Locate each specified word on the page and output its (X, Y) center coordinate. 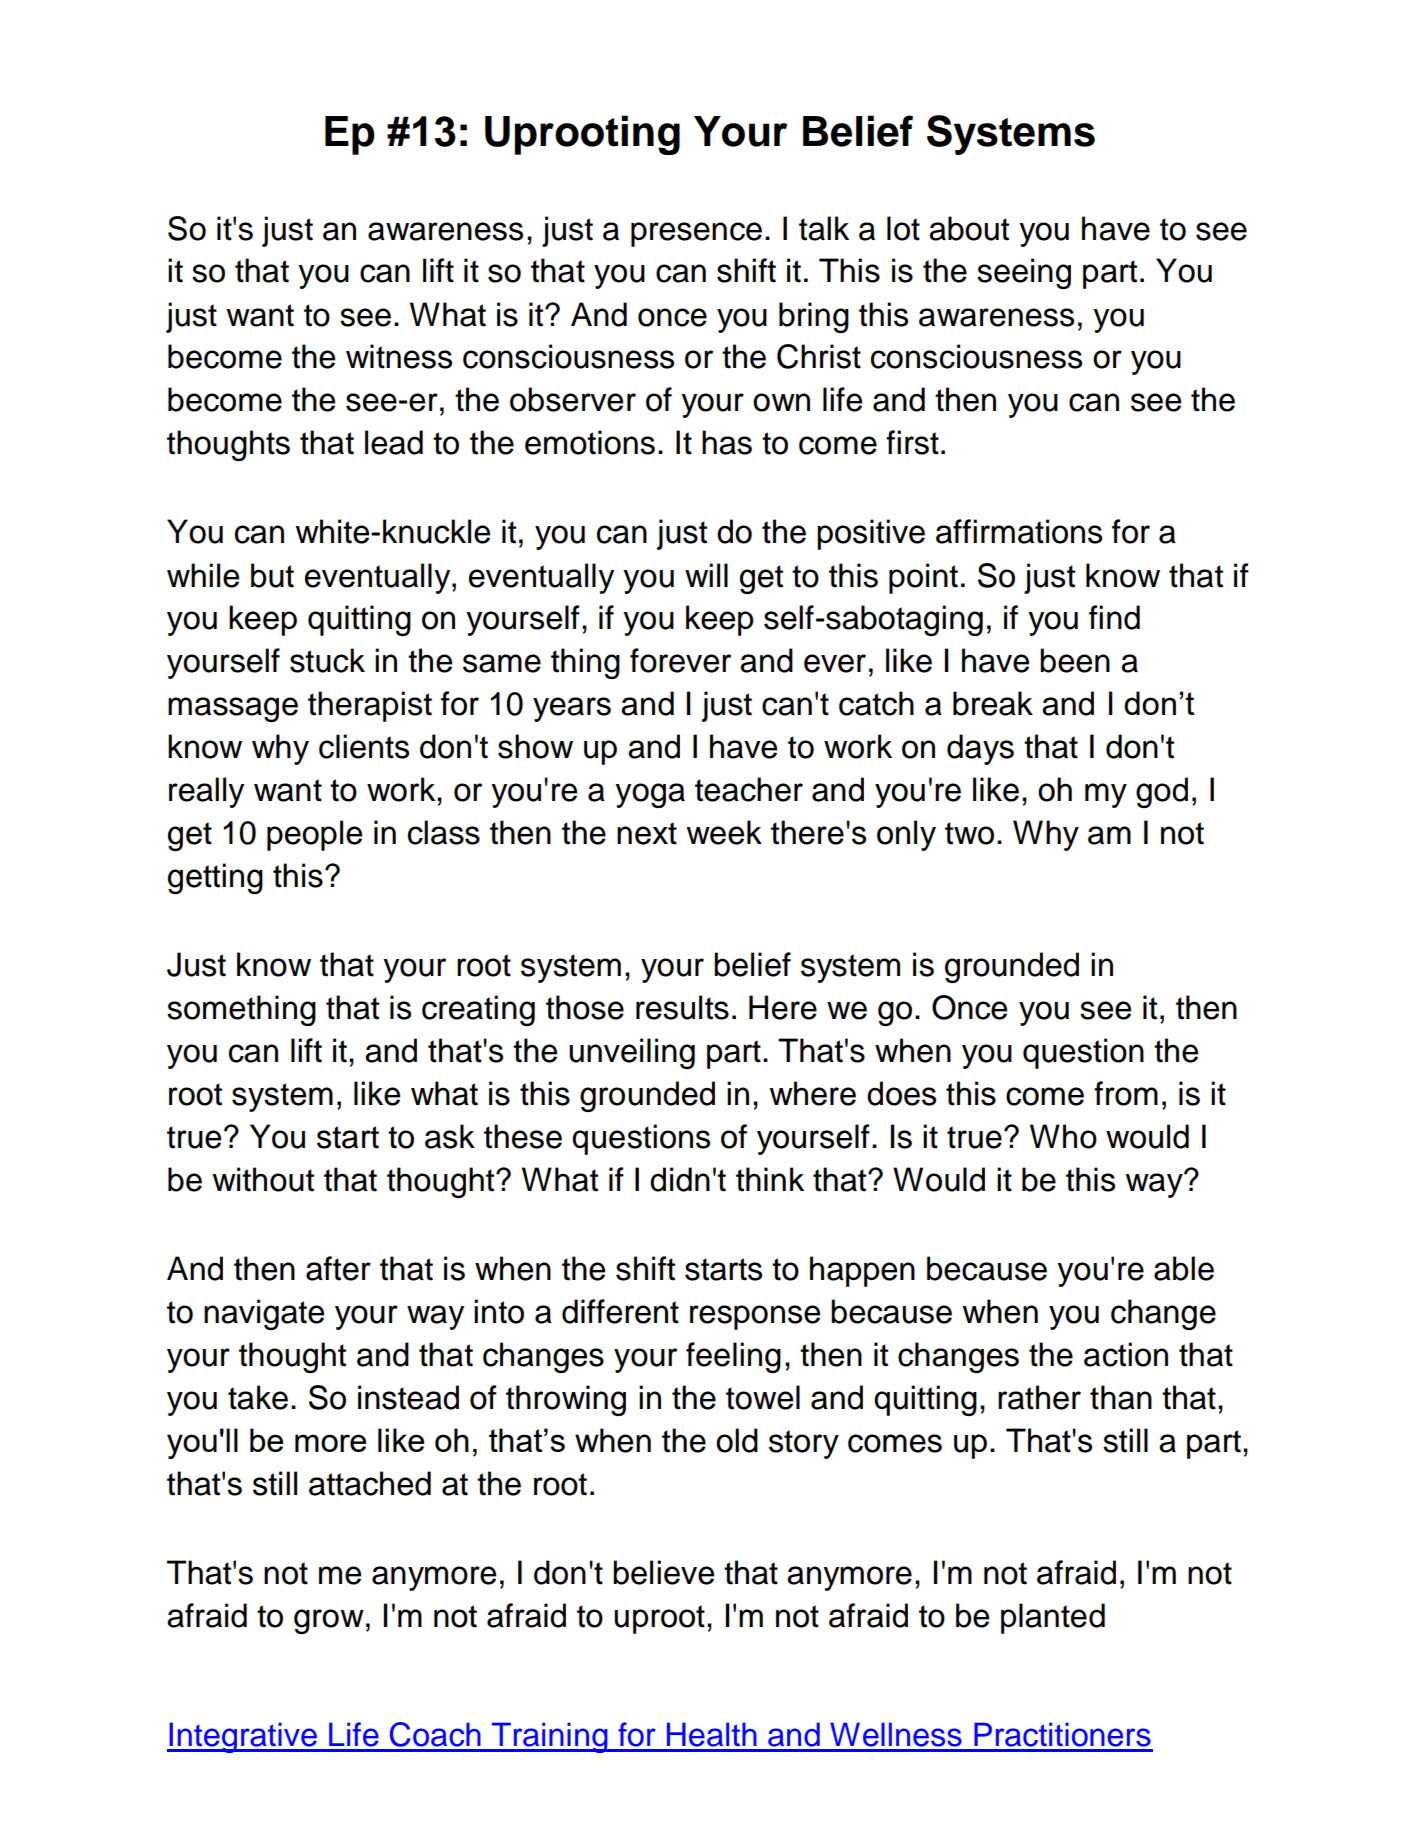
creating (478, 1010)
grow (329, 1621)
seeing (1024, 273)
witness (399, 356)
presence (696, 234)
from (1126, 1093)
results (682, 1007)
